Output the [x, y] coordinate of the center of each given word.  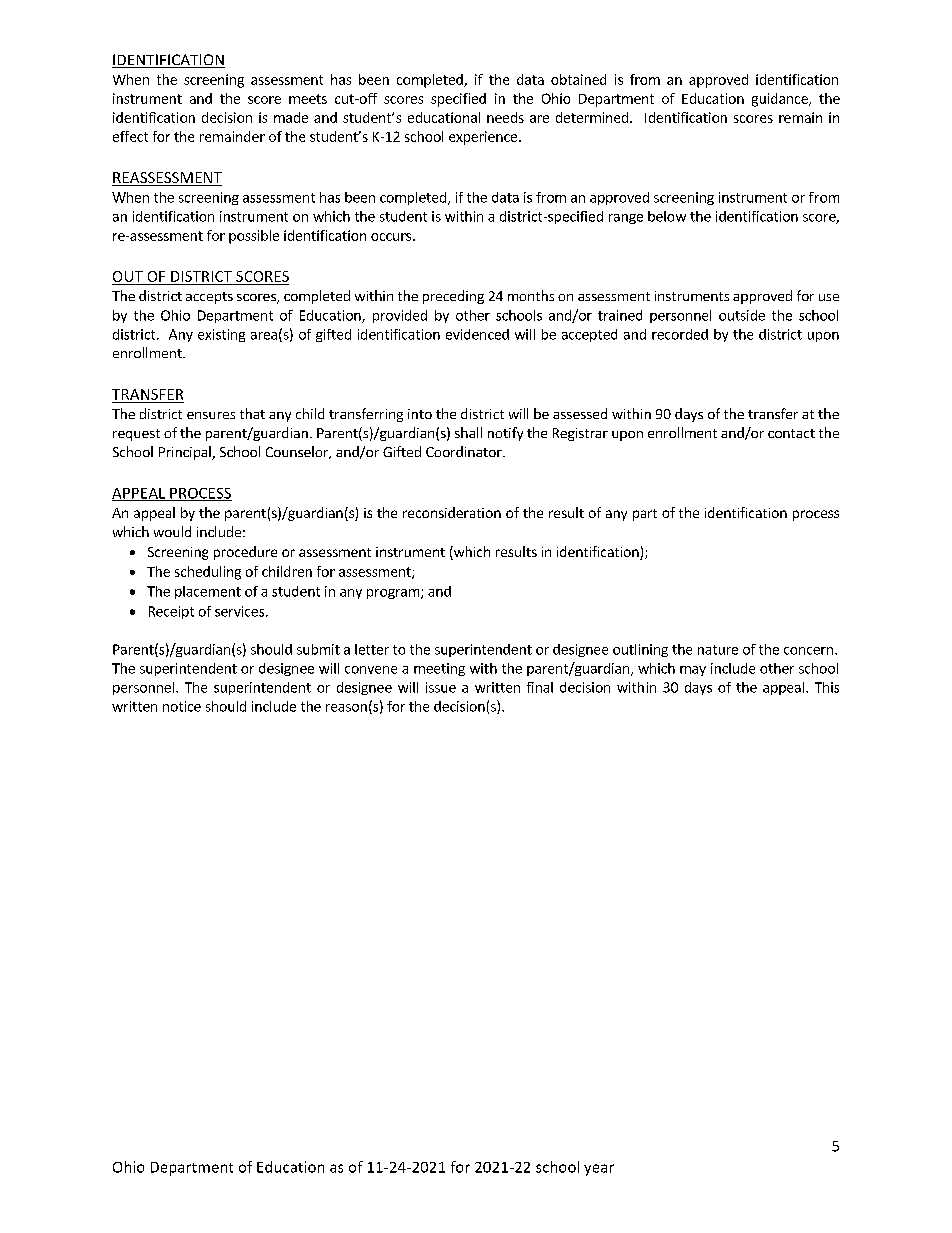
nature [718, 650]
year [599, 1170]
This [827, 687]
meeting [439, 669]
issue [441, 687]
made [291, 117]
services [241, 611]
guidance [781, 100]
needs [505, 117]
